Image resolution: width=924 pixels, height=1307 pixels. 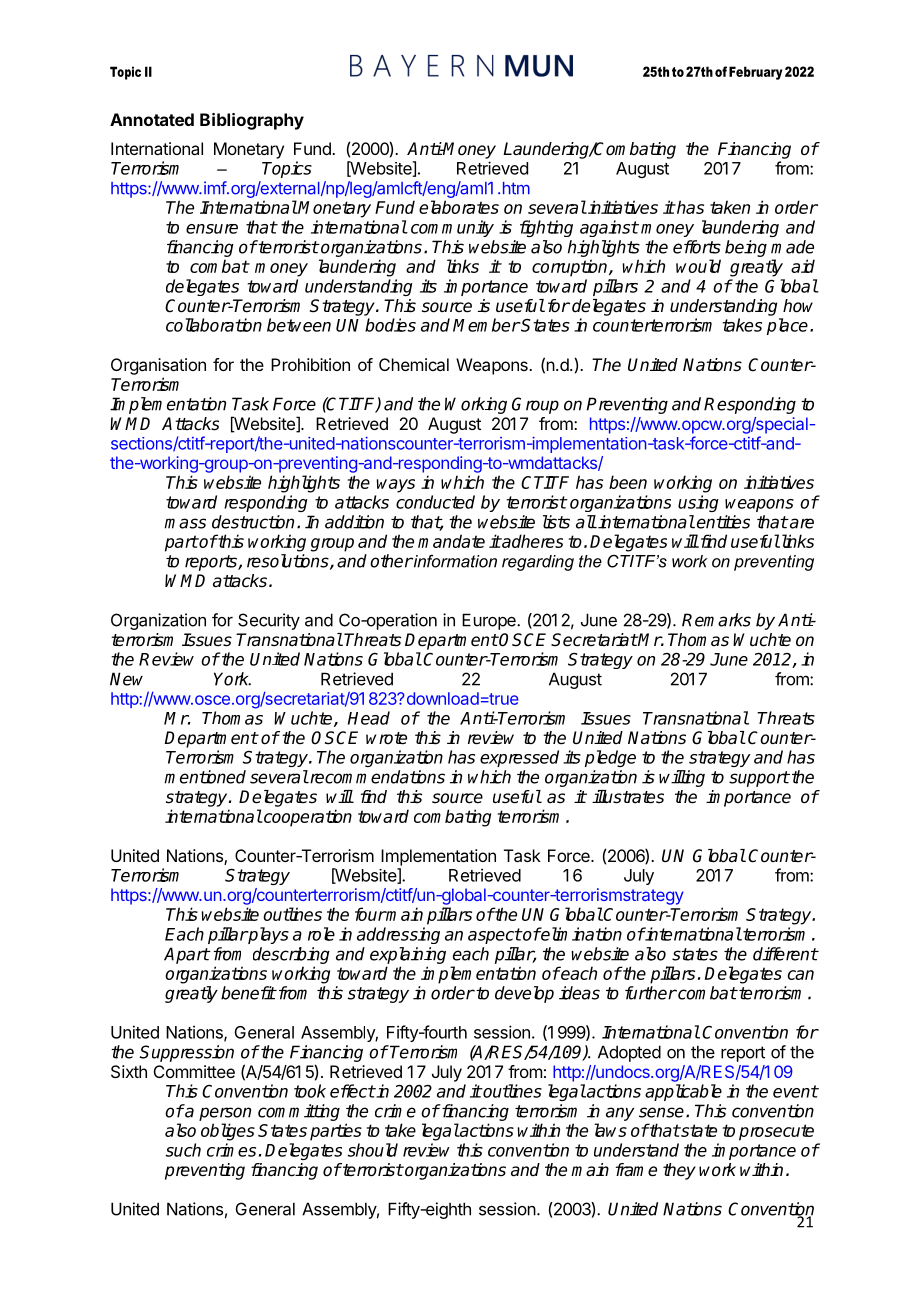 I want to click on Bibliography, so click(x=252, y=121).
